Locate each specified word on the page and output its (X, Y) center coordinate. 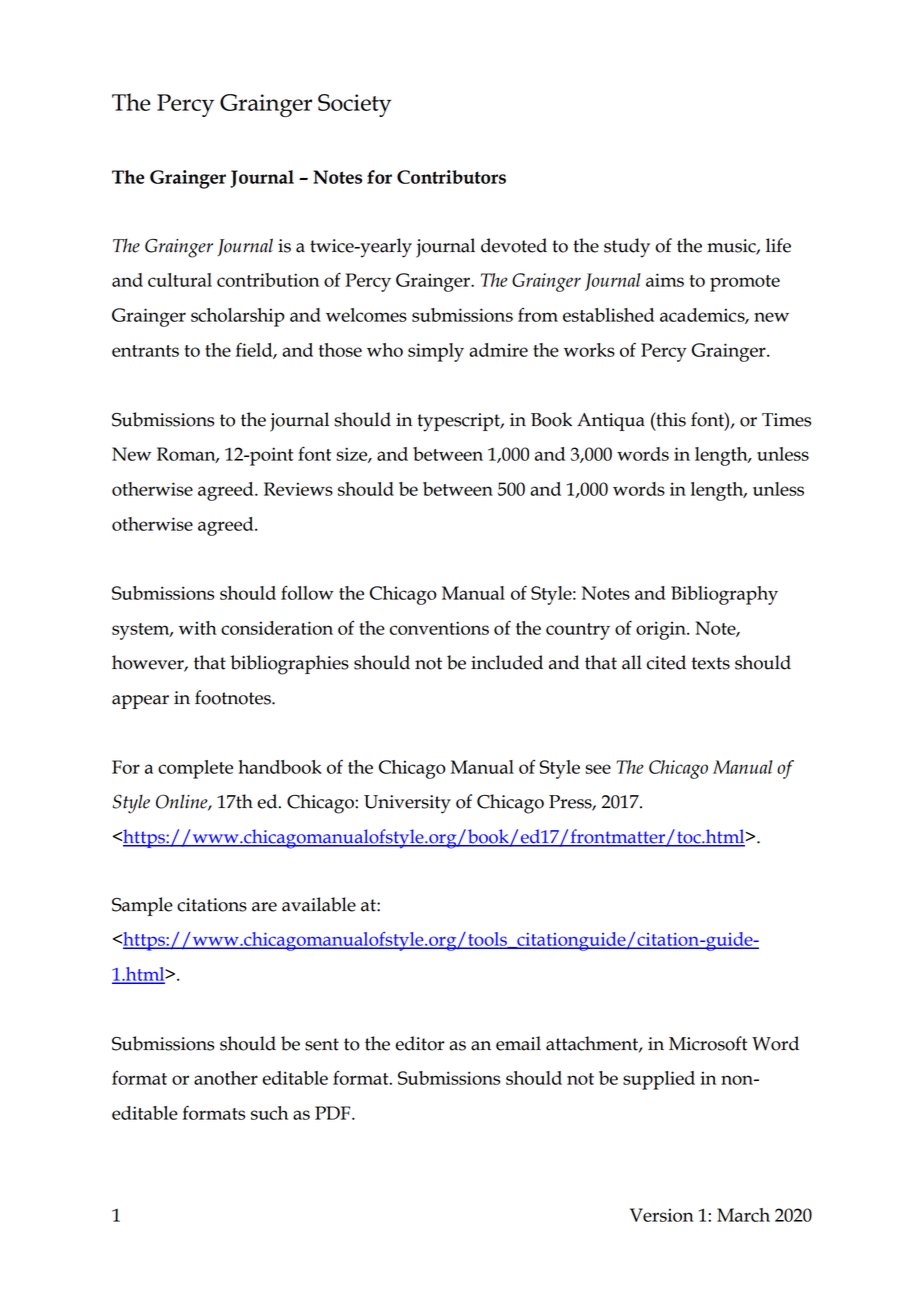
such (269, 1113)
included (507, 662)
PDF (334, 1113)
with (198, 628)
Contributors (451, 177)
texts (711, 663)
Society (355, 105)
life (778, 245)
